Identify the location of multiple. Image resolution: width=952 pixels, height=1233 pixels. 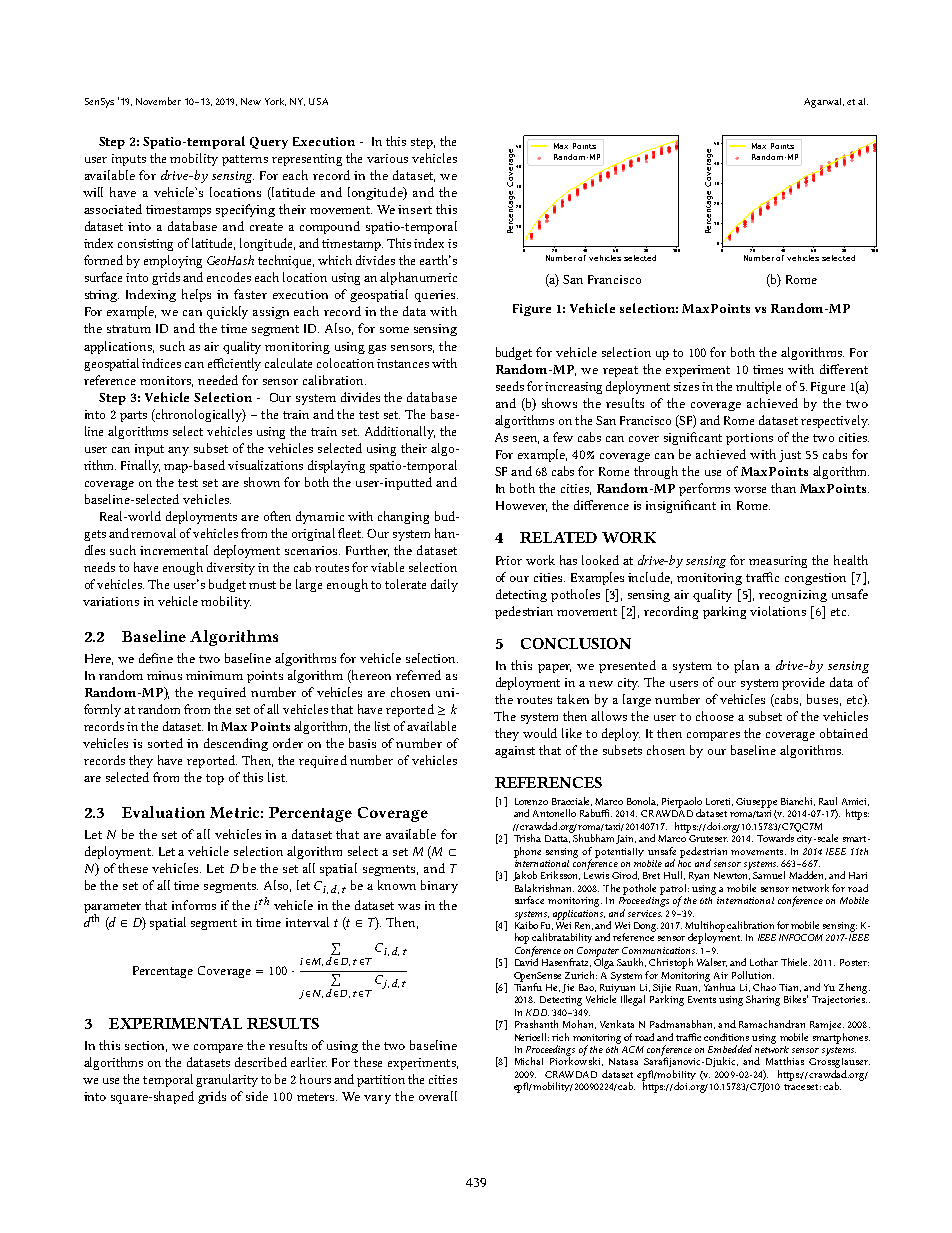
(758, 387).
